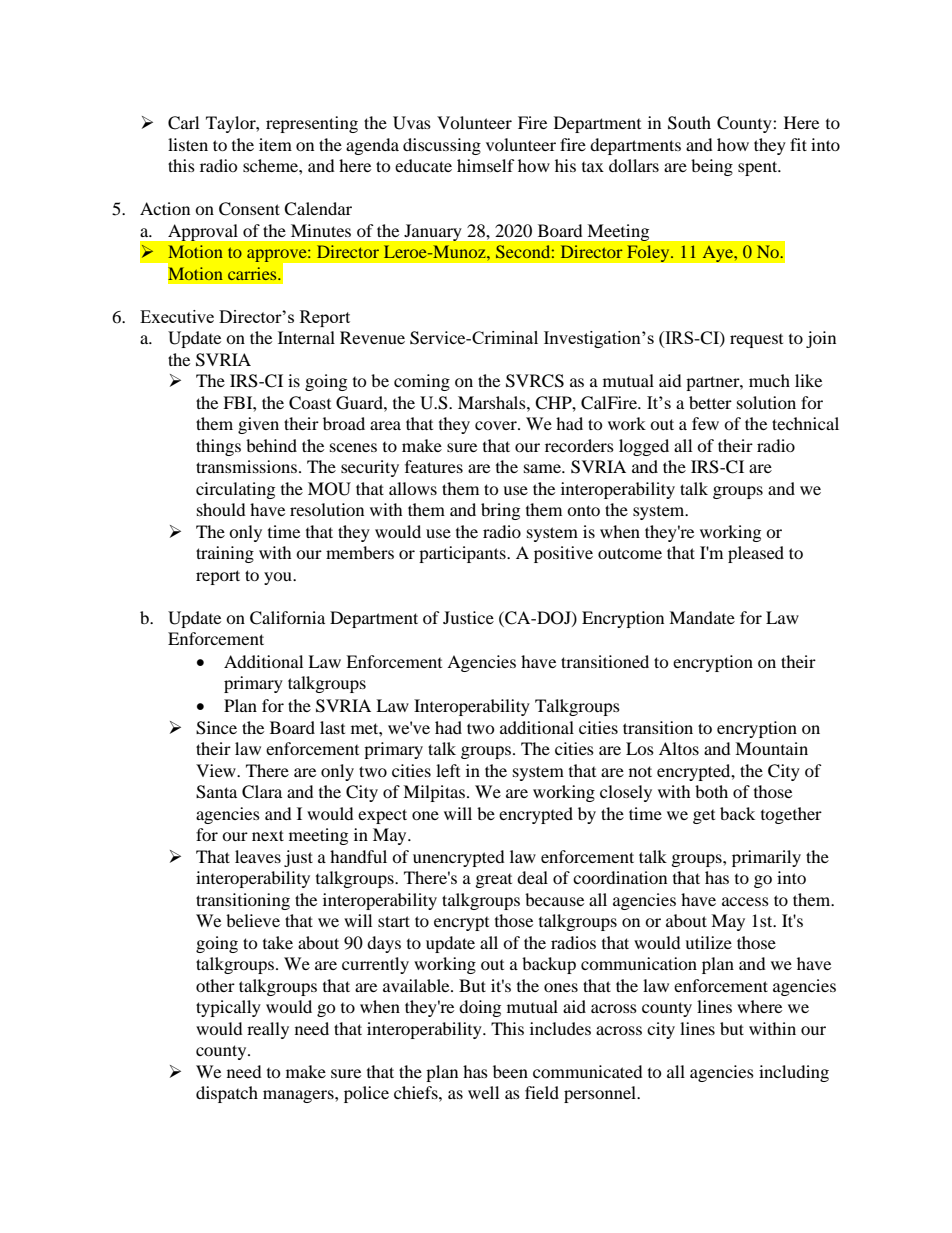 This screenshot has height=1233, width=952. Describe the element at coordinates (766, 858) in the screenshot. I see `primarily` at that location.
